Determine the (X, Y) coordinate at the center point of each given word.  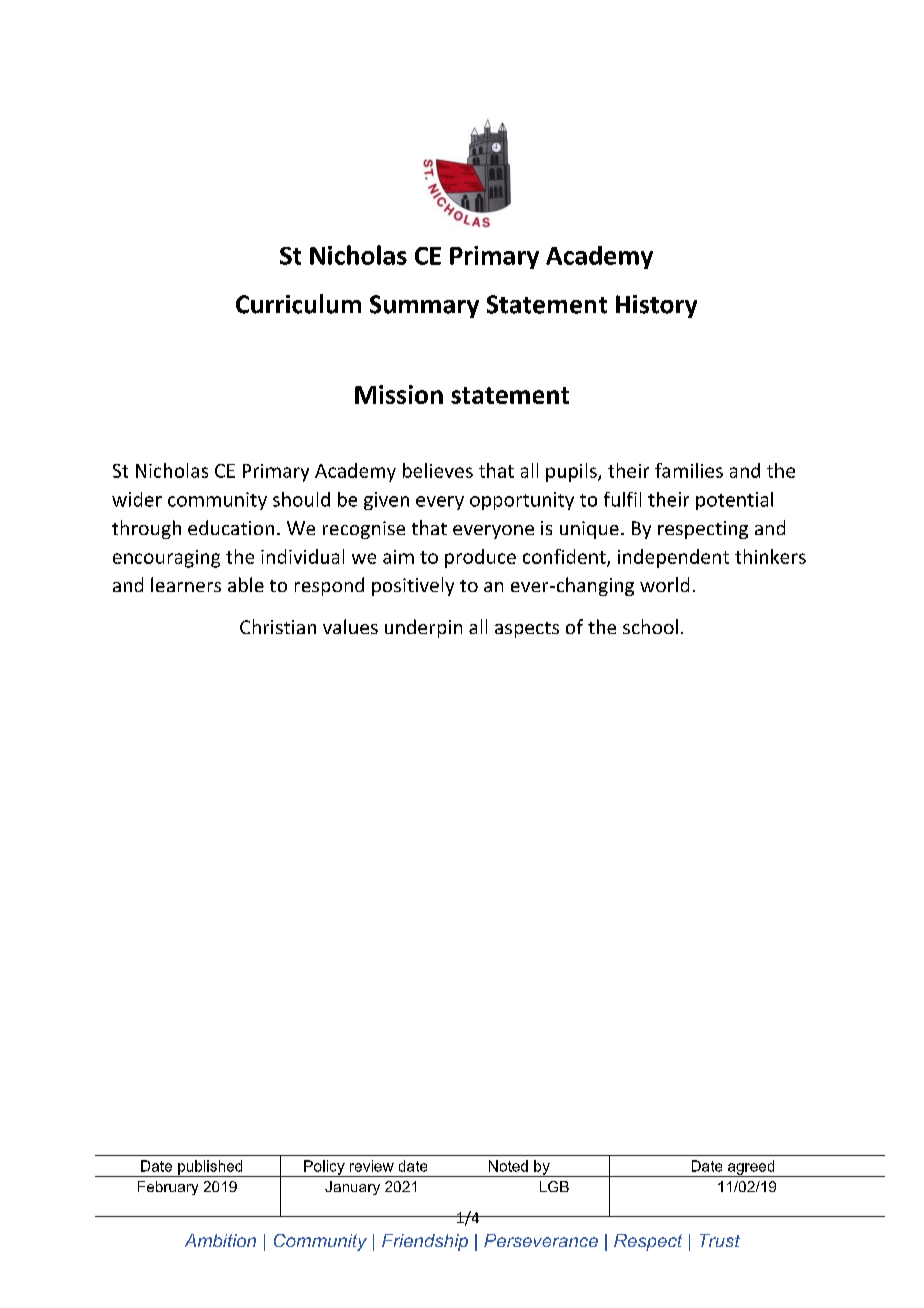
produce (480, 558)
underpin (423, 628)
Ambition (220, 1240)
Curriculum (298, 304)
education (231, 527)
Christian (278, 626)
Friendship (425, 1242)
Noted (508, 1166)
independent (673, 558)
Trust (720, 1240)
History (656, 306)
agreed (751, 1168)
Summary (424, 306)
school (650, 626)
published (210, 1168)
